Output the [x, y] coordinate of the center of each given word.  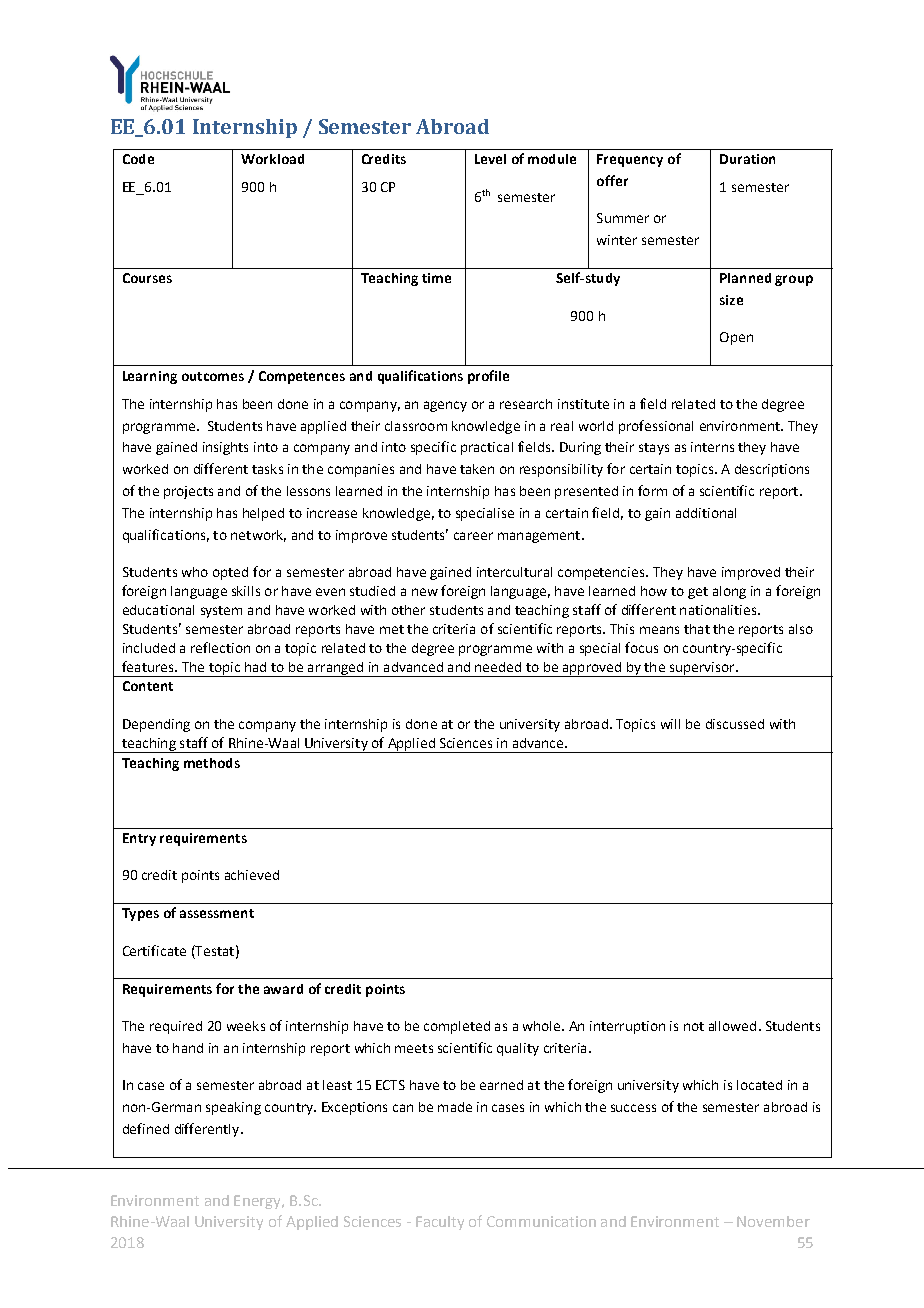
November [773, 1221]
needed [498, 667]
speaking [233, 1108]
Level [490, 159]
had [255, 667]
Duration [747, 159]
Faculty [440, 1223]
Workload [272, 159]
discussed [735, 724]
